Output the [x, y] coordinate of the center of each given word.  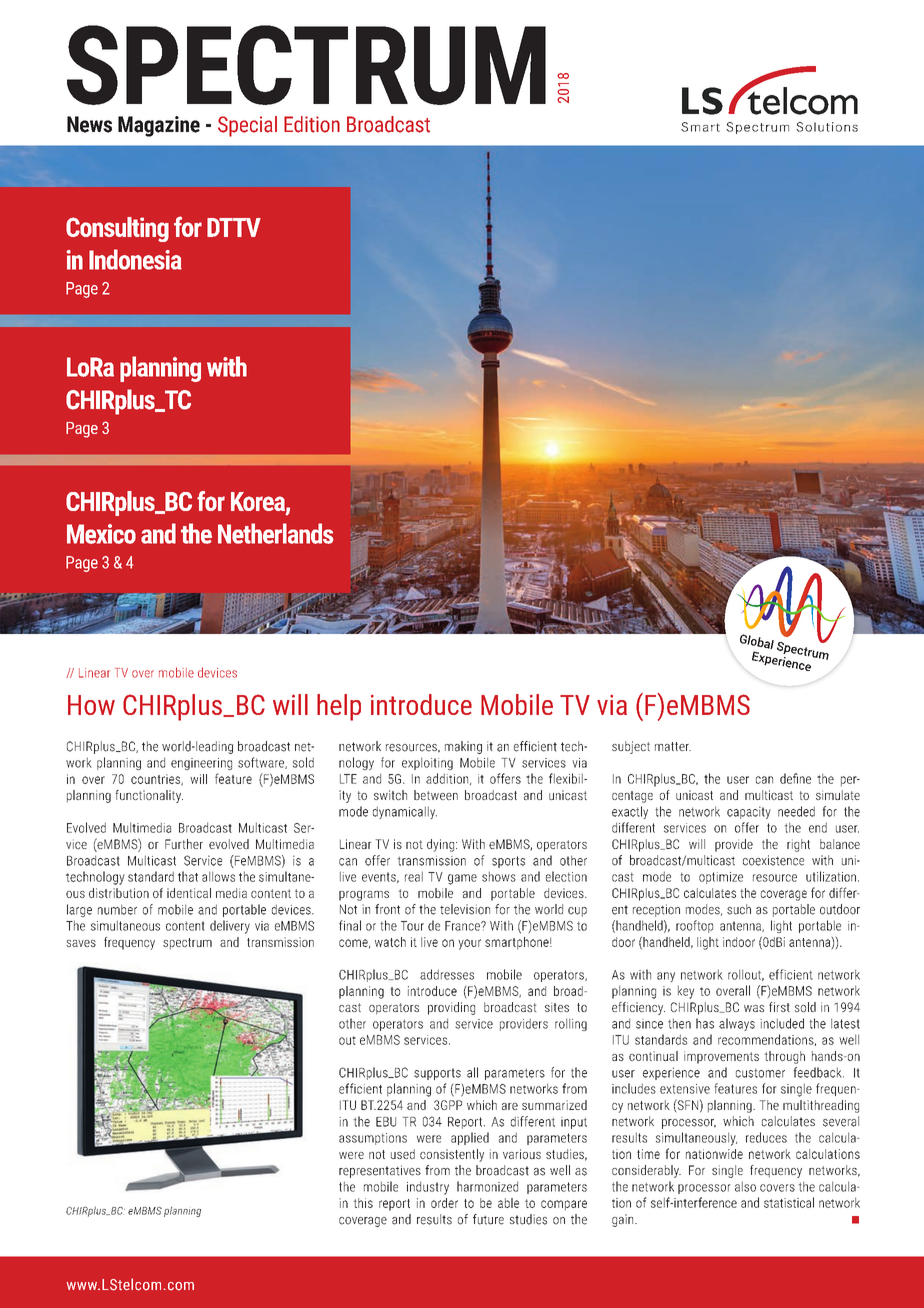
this [363, 1203]
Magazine [159, 126]
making [463, 747]
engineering [201, 764]
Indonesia [135, 259]
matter [673, 746]
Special [247, 126]
